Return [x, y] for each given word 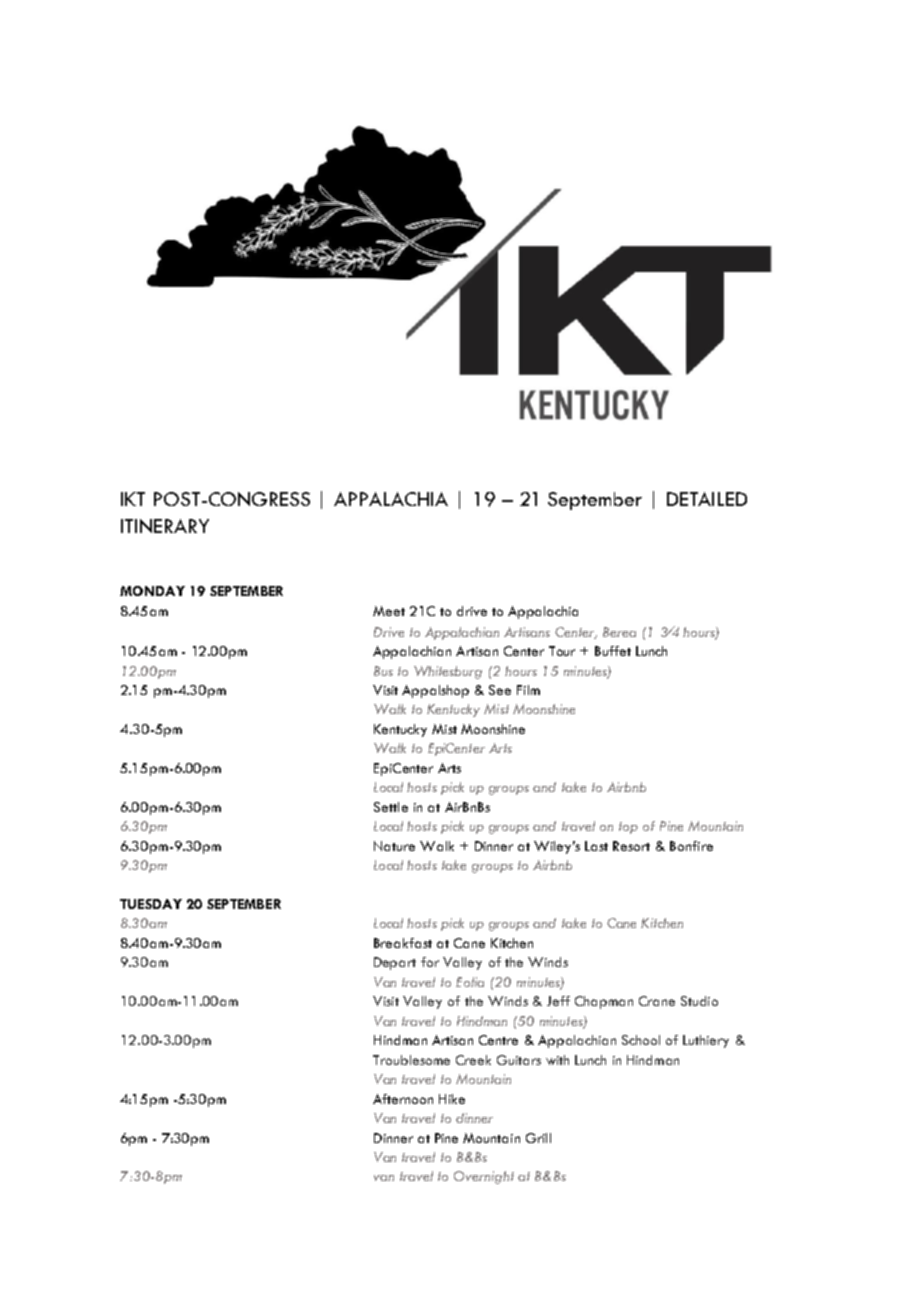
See [500, 690]
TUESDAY [151, 904]
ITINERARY [165, 526]
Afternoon [403, 1099]
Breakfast [403, 943]
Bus [383, 671]
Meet [389, 611]
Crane [657, 1001]
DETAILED [707, 499]
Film [528, 690]
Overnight [484, 1177]
